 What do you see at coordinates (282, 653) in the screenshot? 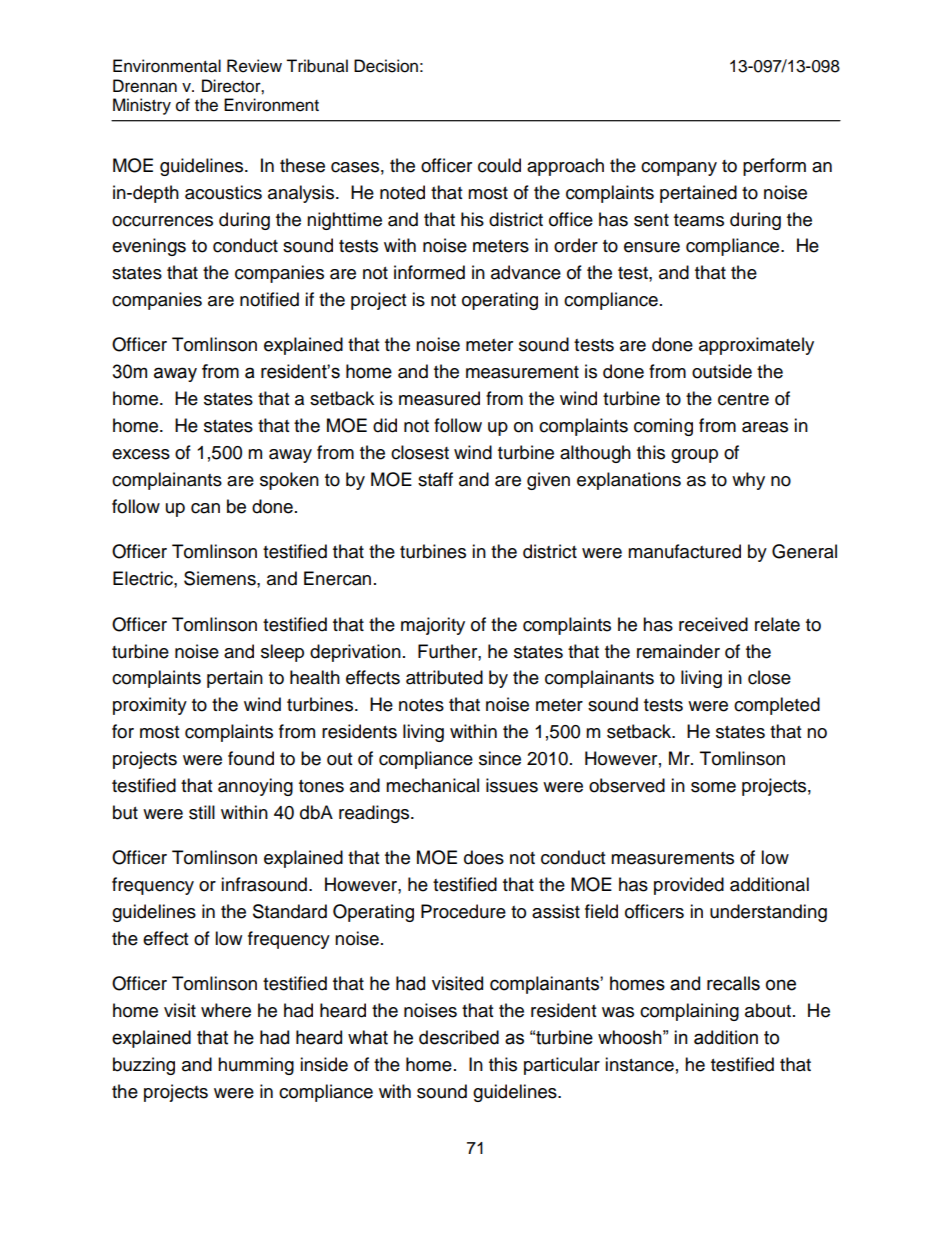
I see `sleep` at bounding box center [282, 653].
